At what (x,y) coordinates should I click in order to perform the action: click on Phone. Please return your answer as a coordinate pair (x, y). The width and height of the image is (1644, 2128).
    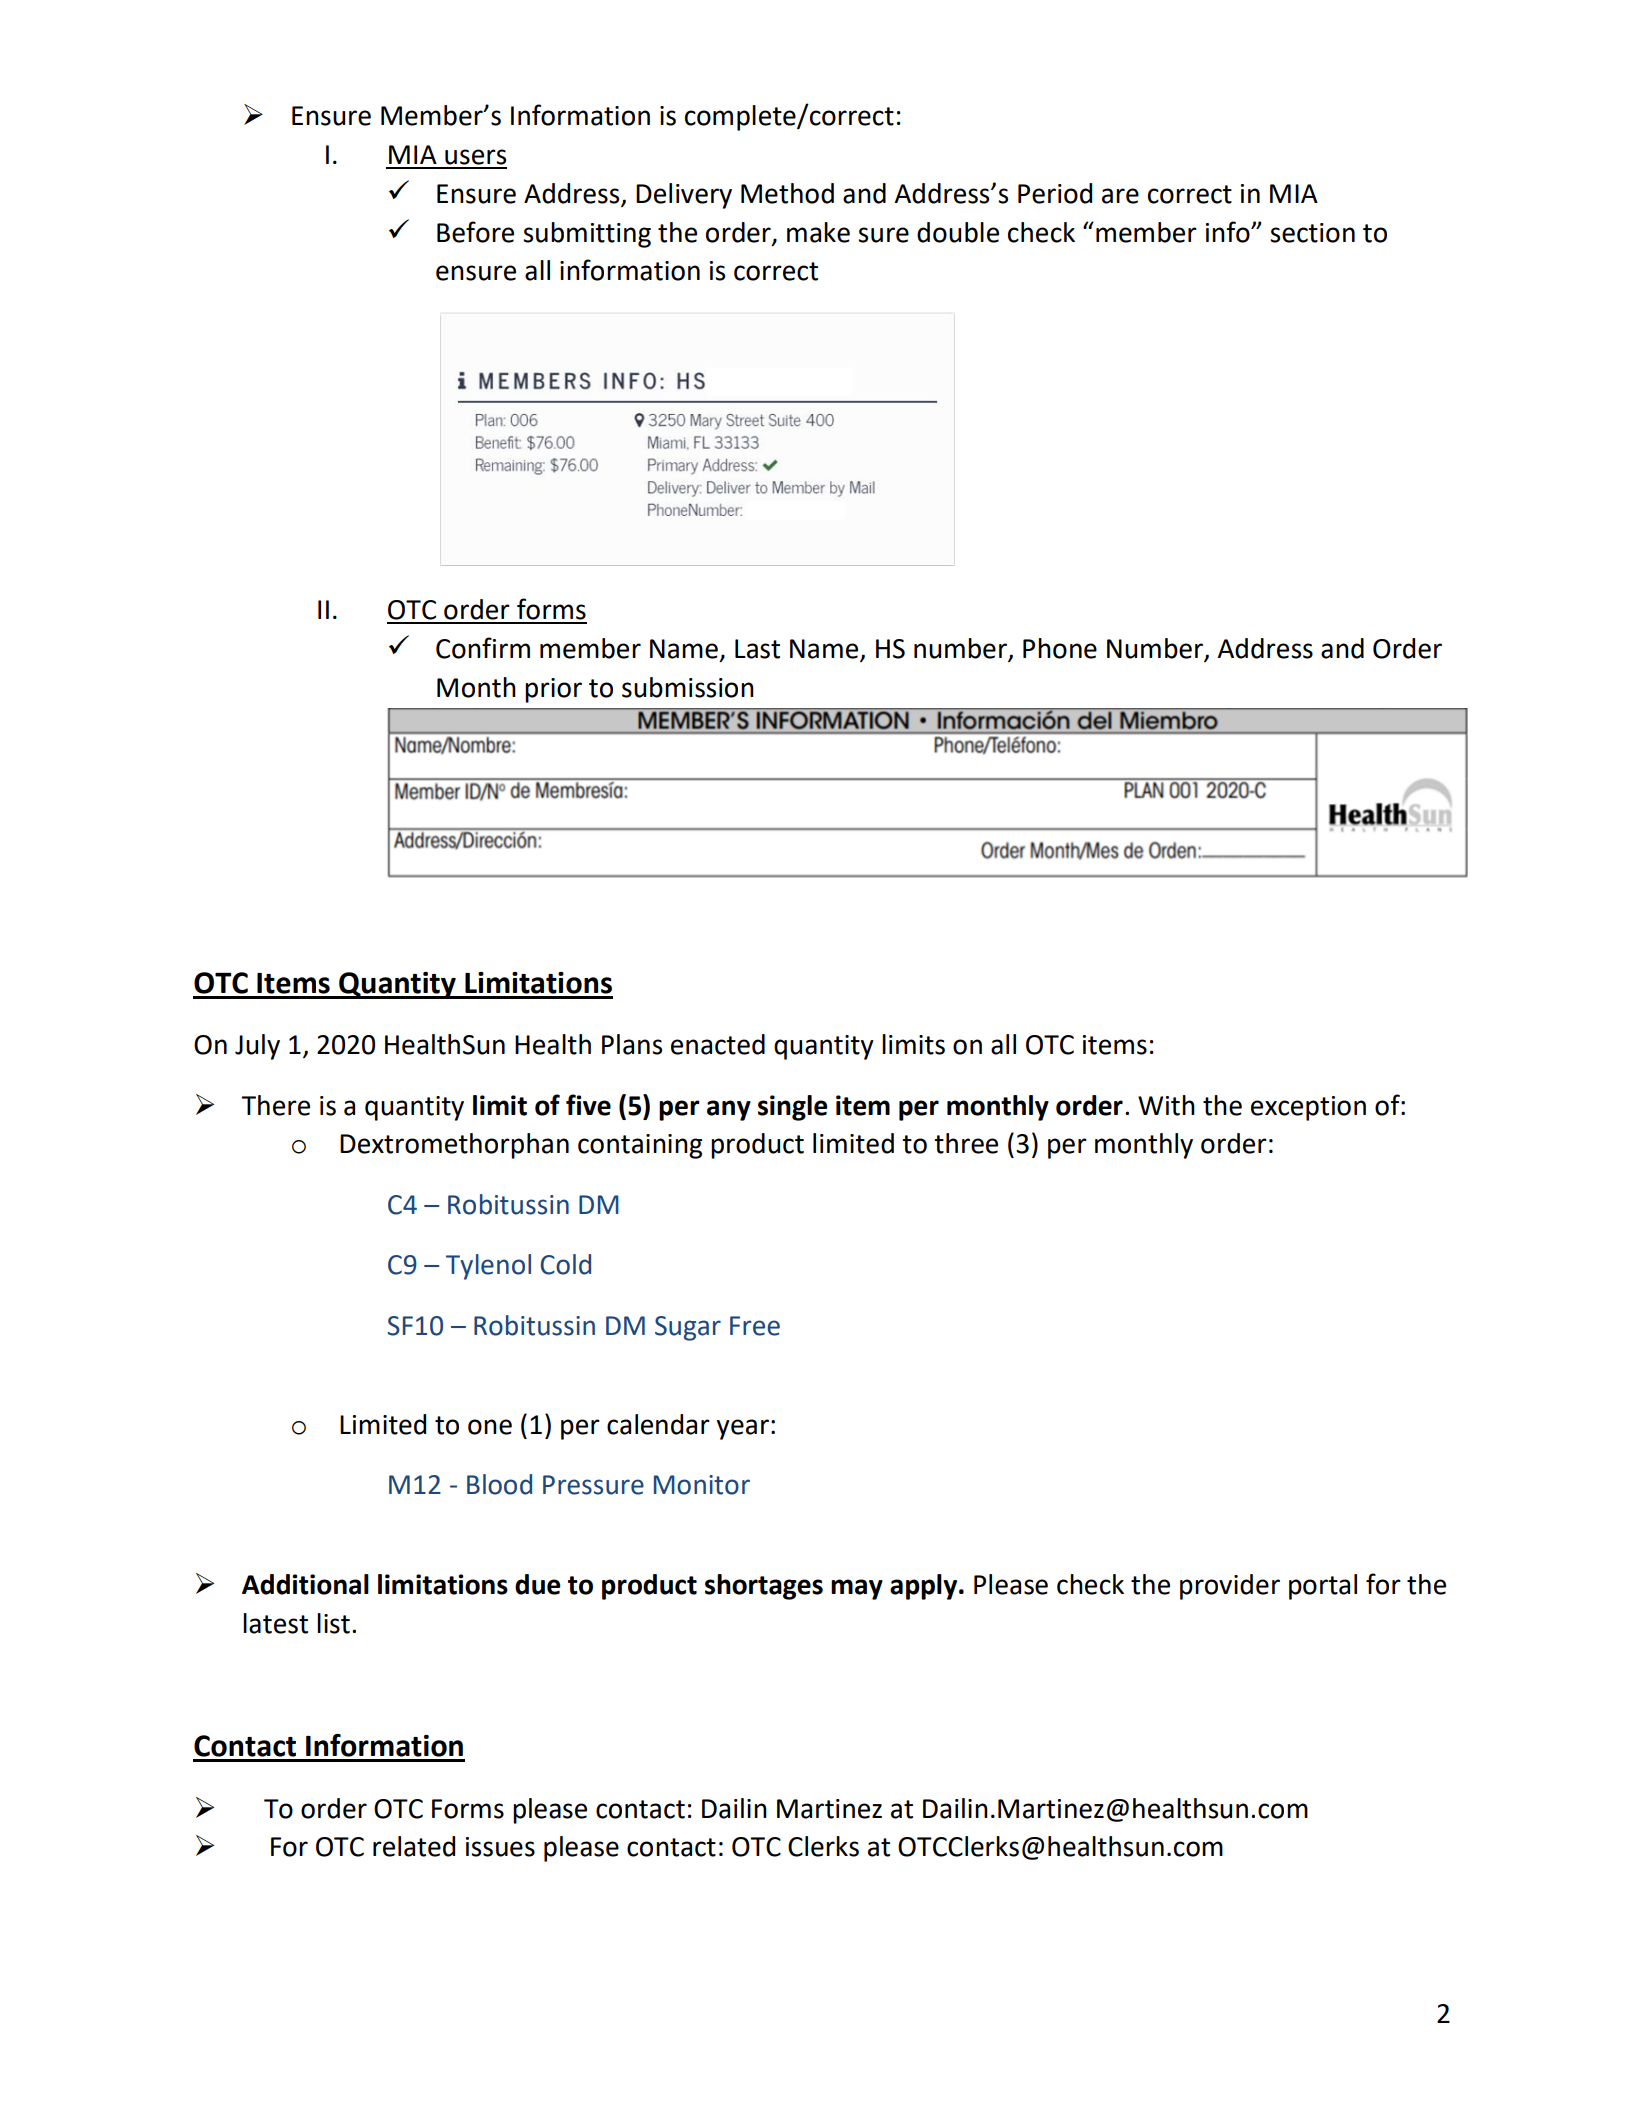
    Looking at the image, I should click on (1060, 648).
